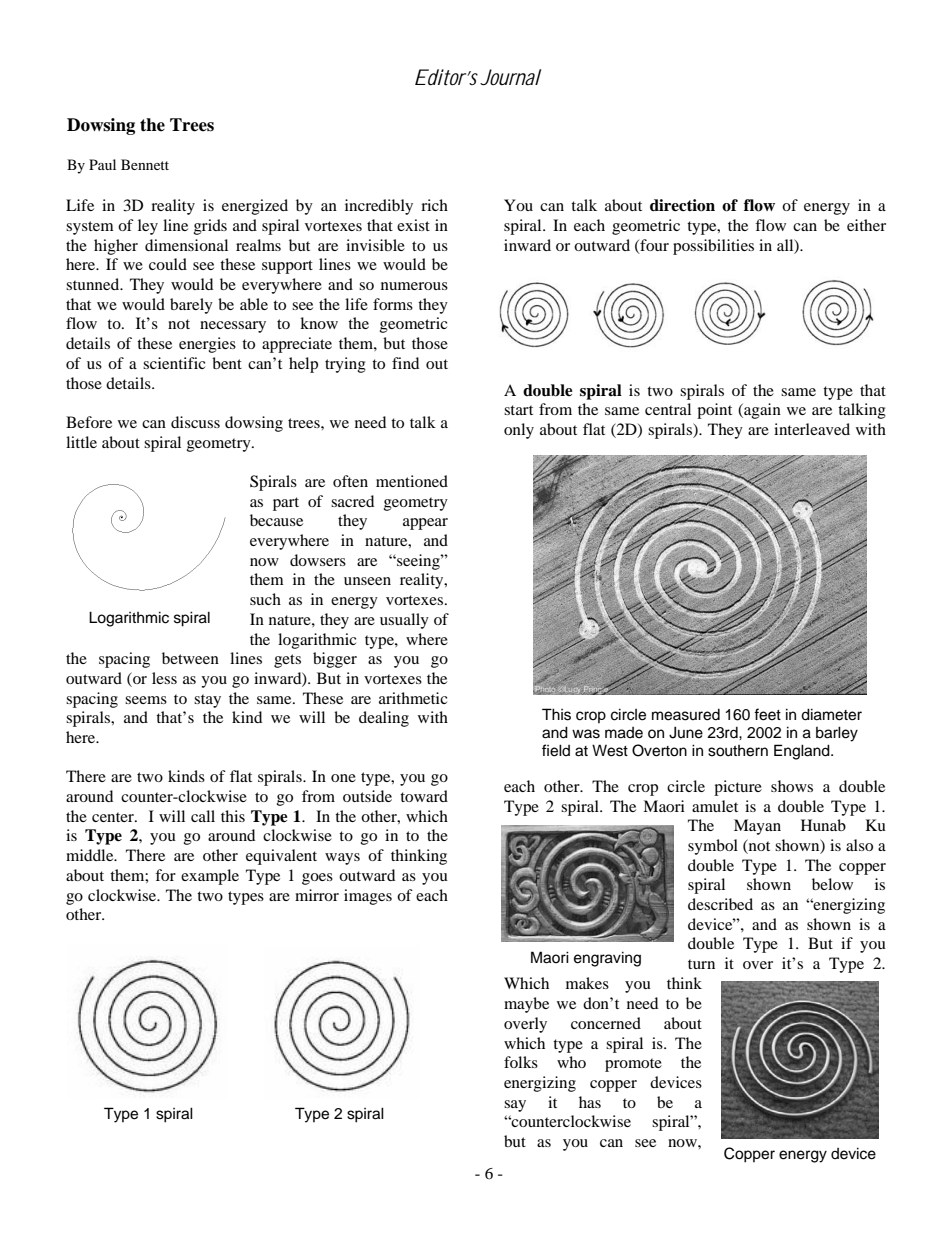 The height and width of the screenshot is (1233, 952). What do you see at coordinates (812, 429) in the screenshot?
I see `interleaved` at bounding box center [812, 429].
